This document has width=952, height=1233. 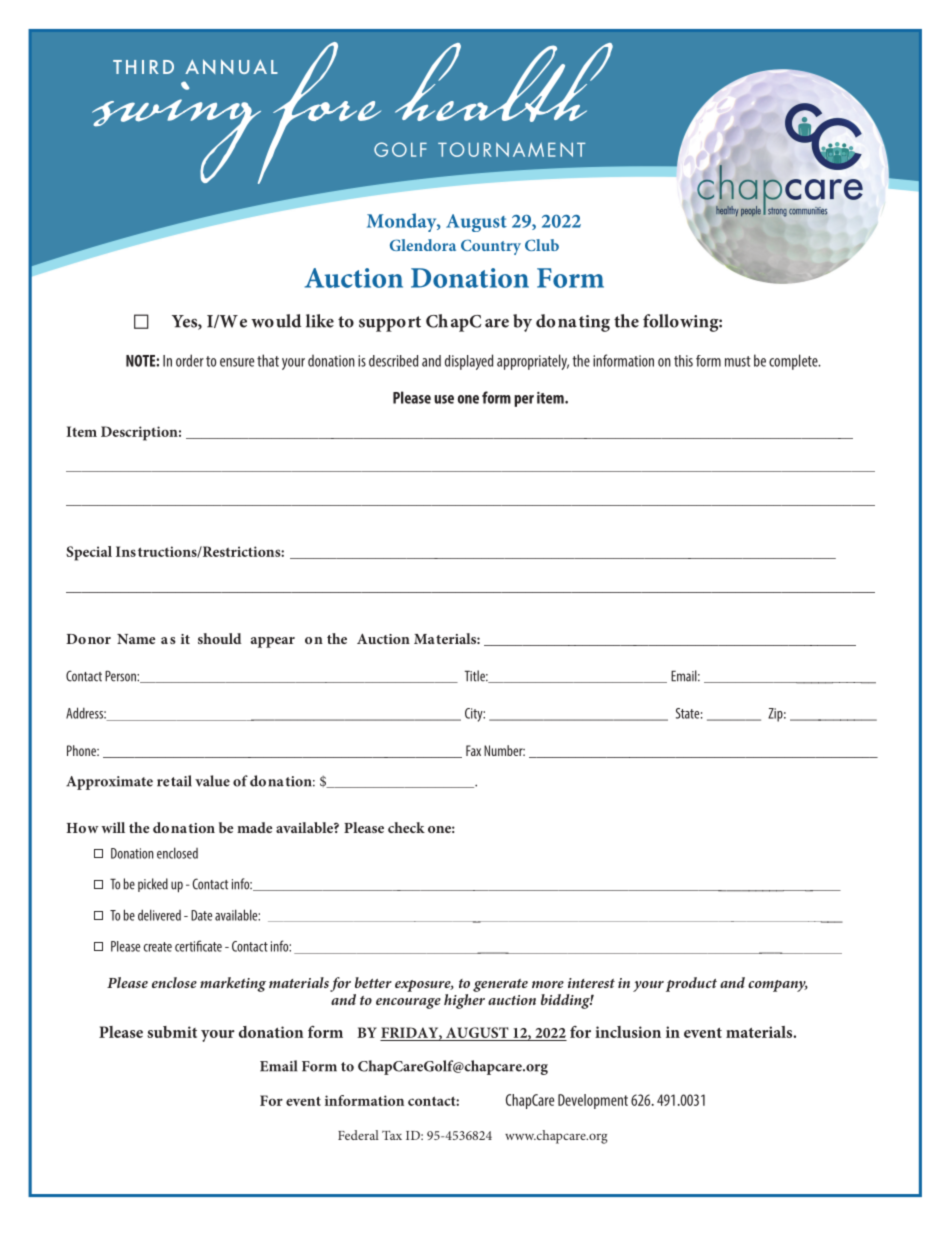 I want to click on should, so click(x=220, y=638).
